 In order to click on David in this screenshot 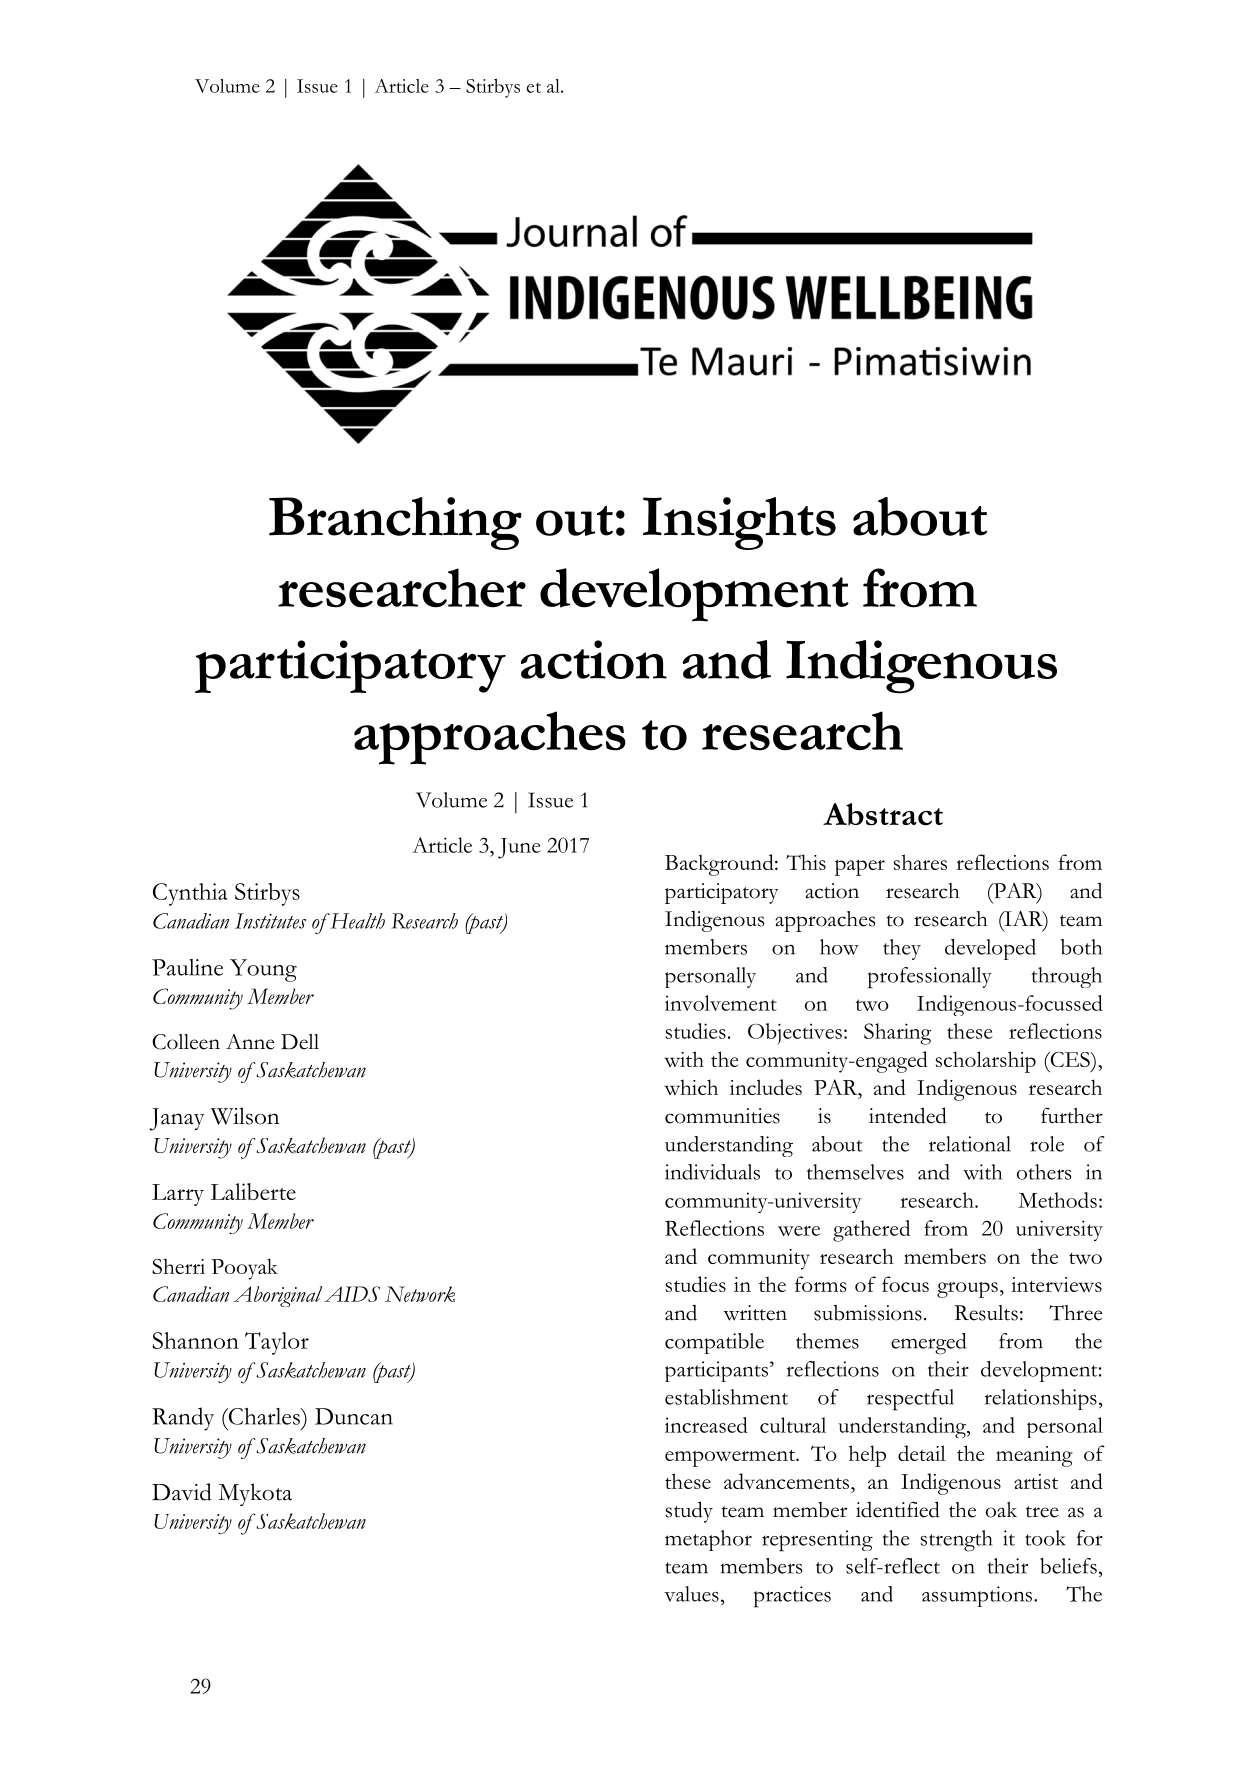, I will do `click(182, 1492)`.
